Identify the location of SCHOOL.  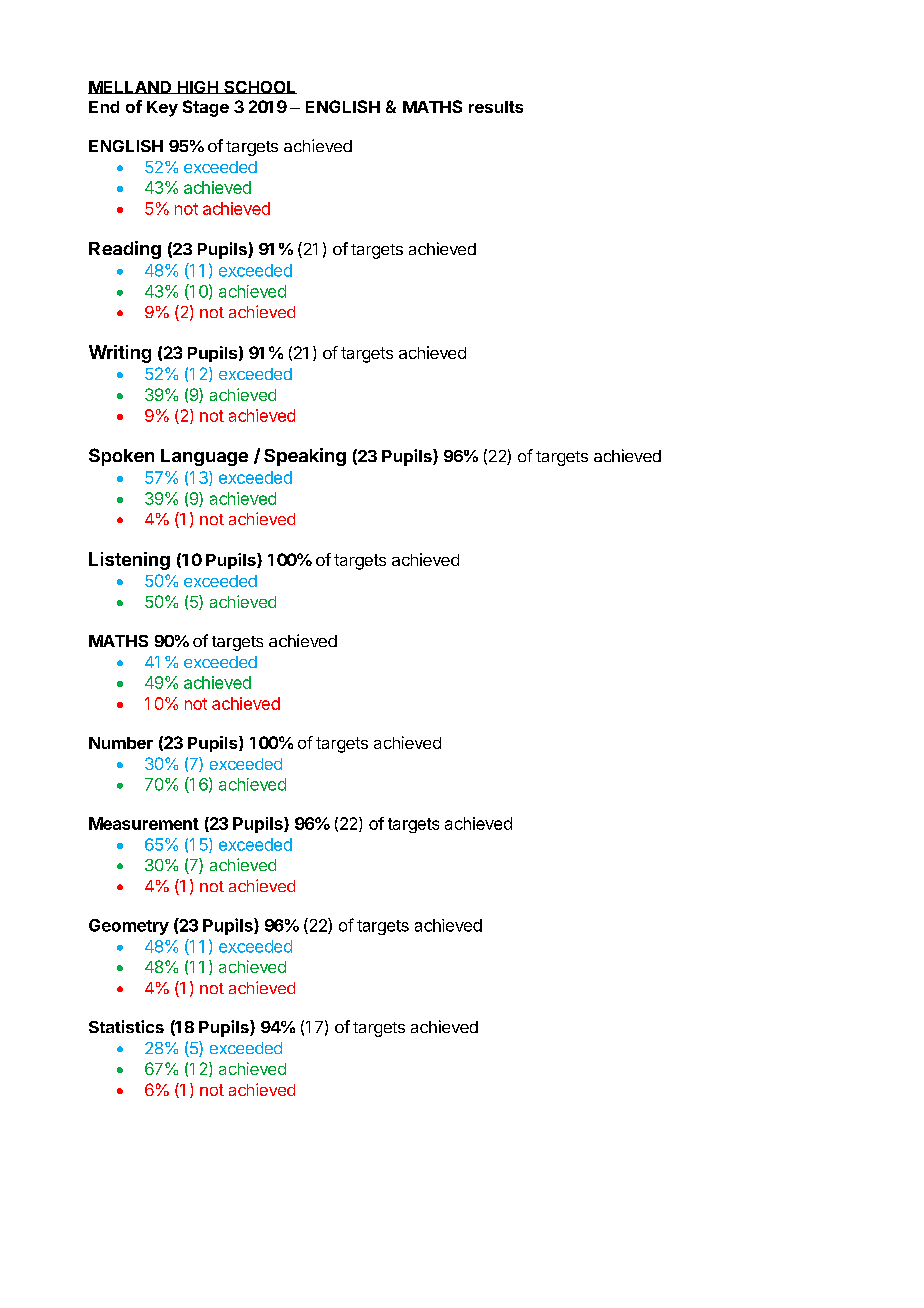
(259, 87).
